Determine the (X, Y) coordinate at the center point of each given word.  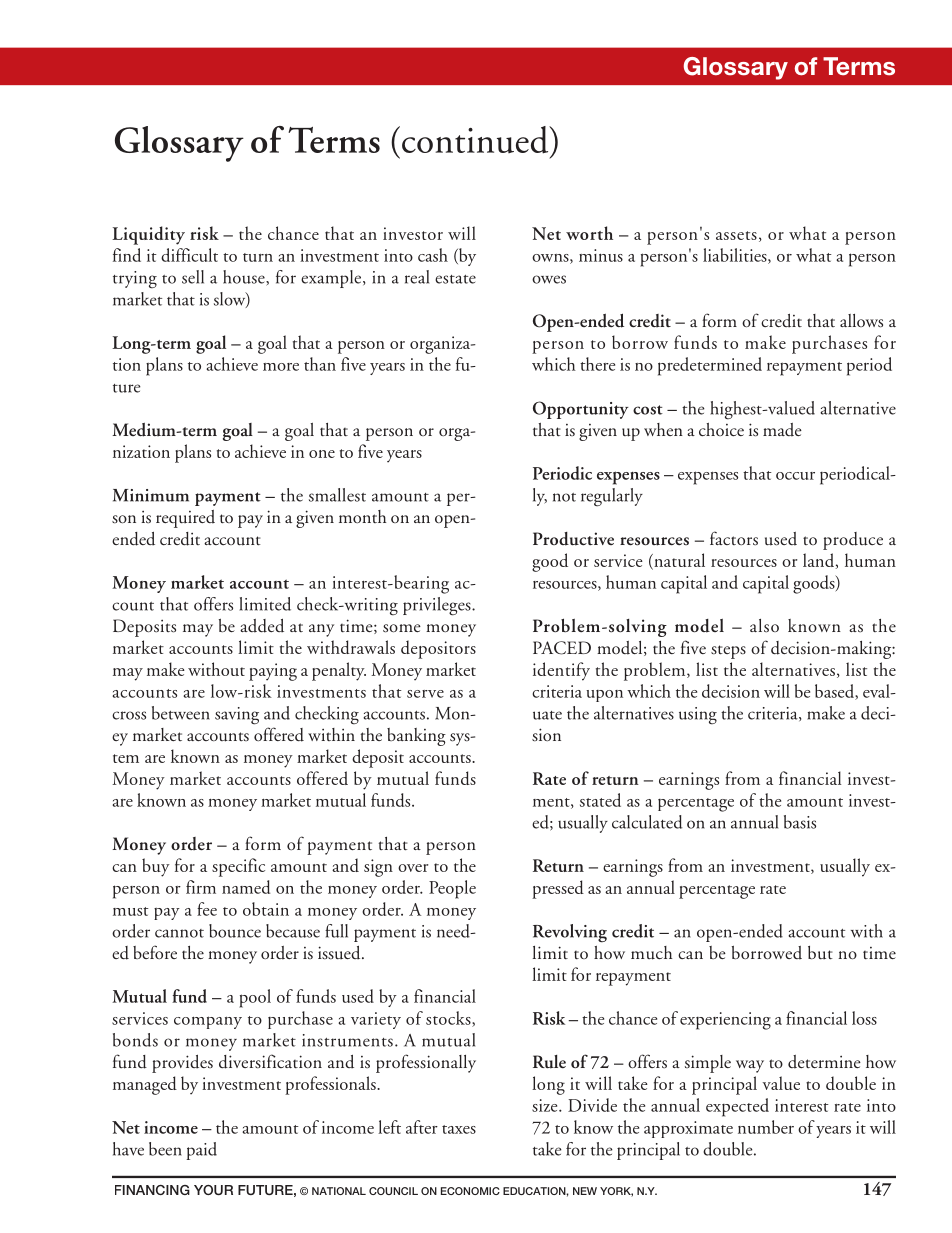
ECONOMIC (470, 1191)
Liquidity (148, 235)
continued (476, 140)
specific (238, 867)
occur (795, 476)
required (185, 519)
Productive (573, 539)
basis (800, 822)
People (452, 889)
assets (736, 235)
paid (201, 1151)
